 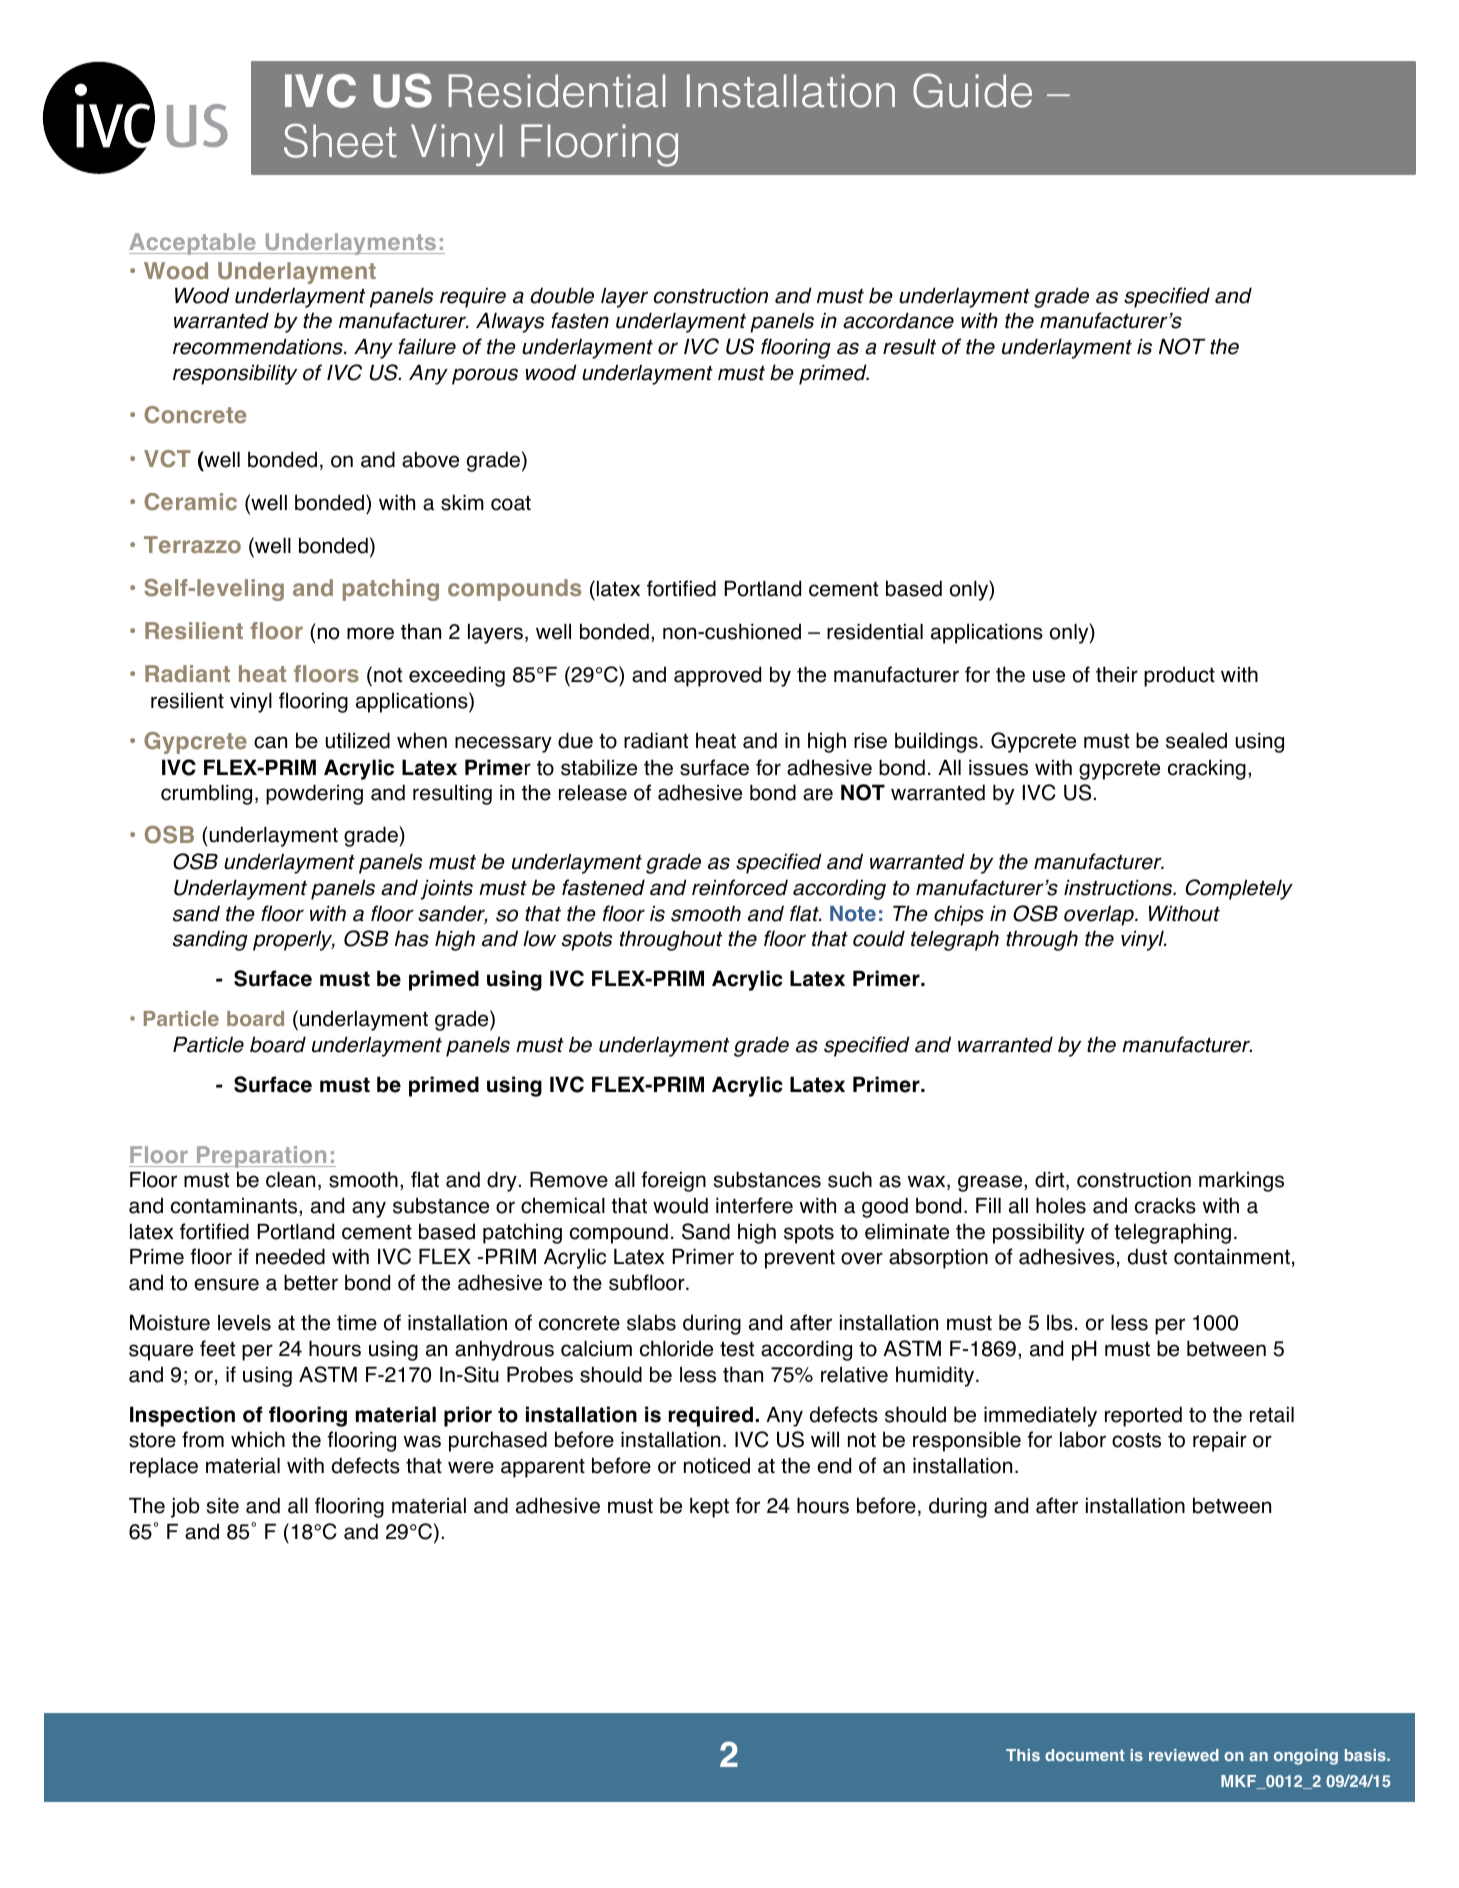 I want to click on reinforced, so click(x=740, y=887).
